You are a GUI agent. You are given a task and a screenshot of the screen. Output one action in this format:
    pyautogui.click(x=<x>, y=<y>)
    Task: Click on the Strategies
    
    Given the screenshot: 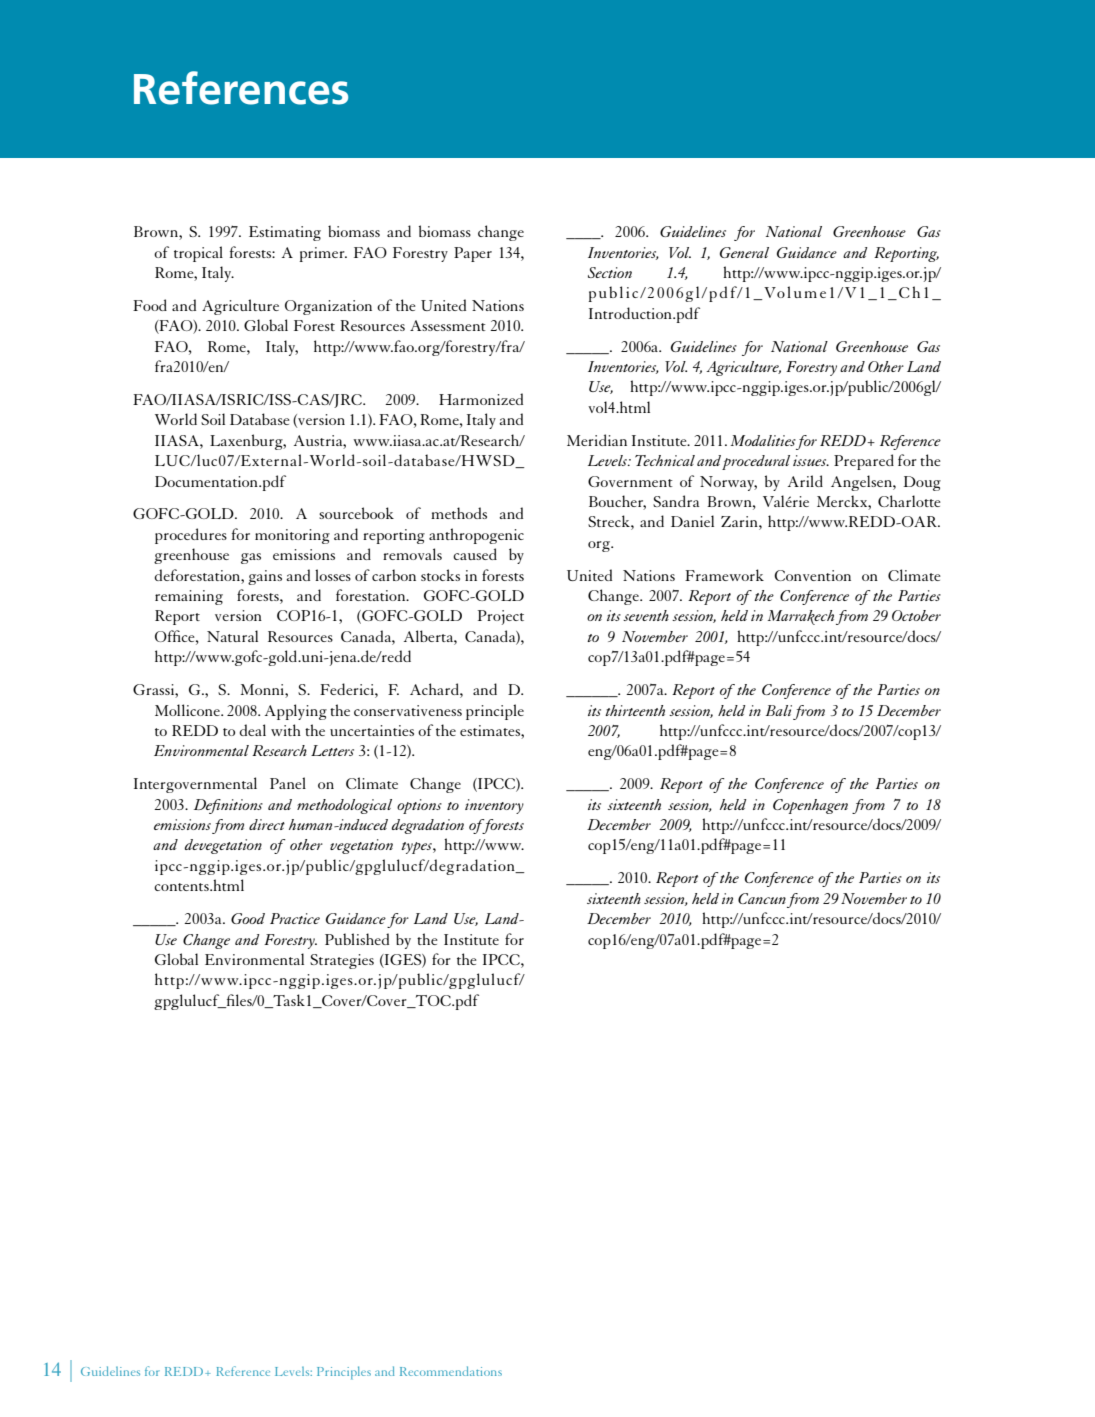 What is the action you would take?
    pyautogui.click(x=342, y=961)
